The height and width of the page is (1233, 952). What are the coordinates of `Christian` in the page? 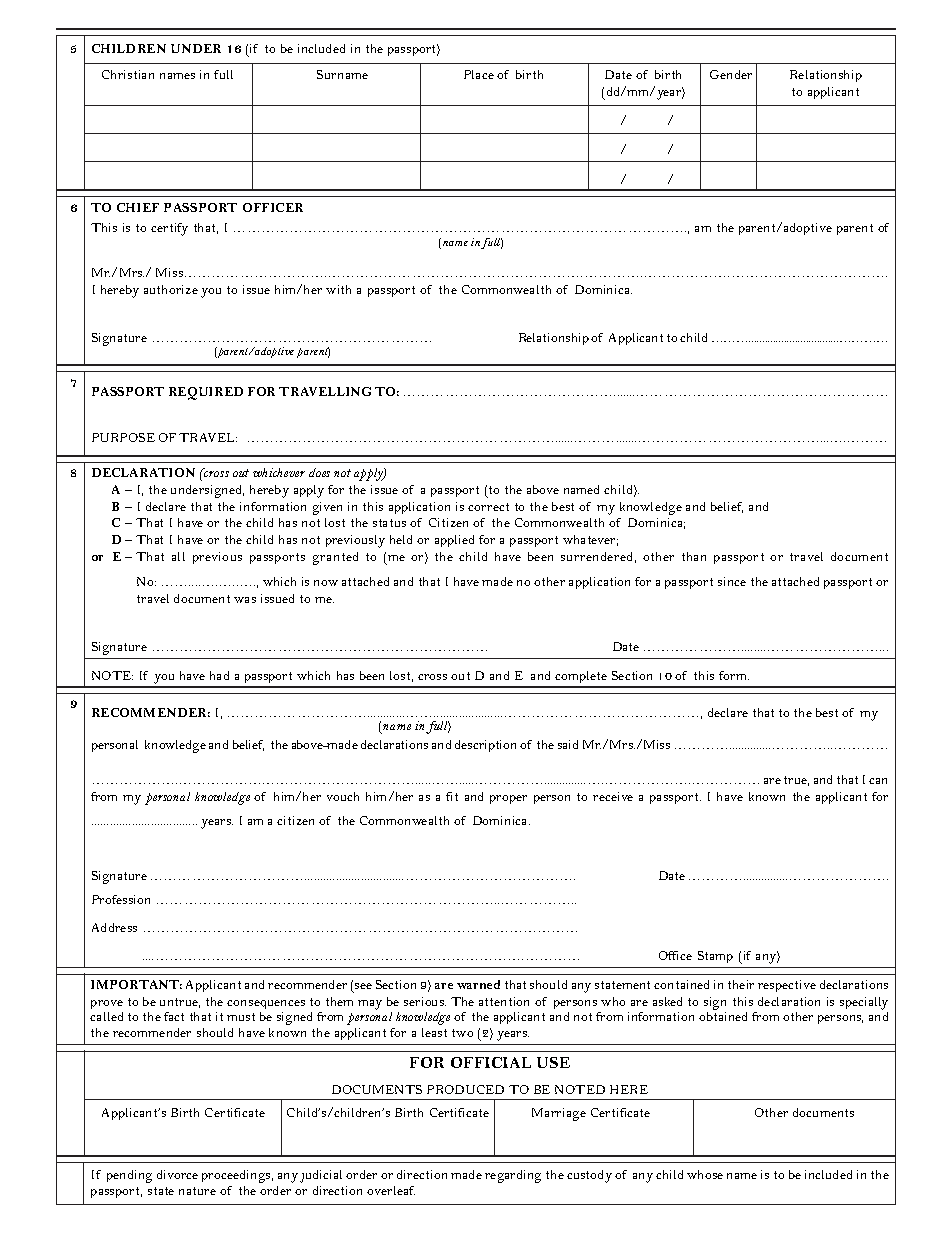 It's located at (128, 74).
